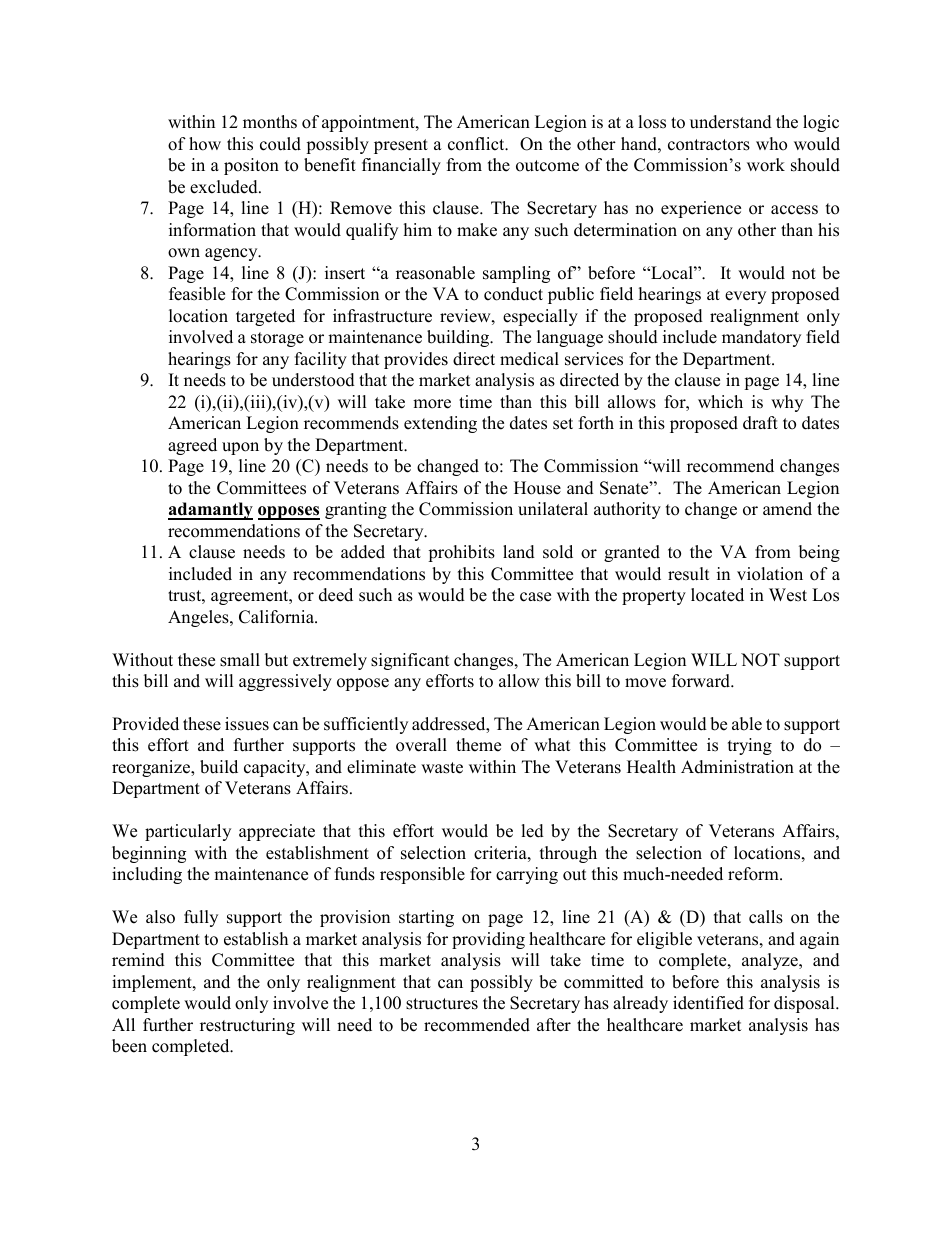 The height and width of the document is (1233, 952). I want to click on present, so click(401, 146).
